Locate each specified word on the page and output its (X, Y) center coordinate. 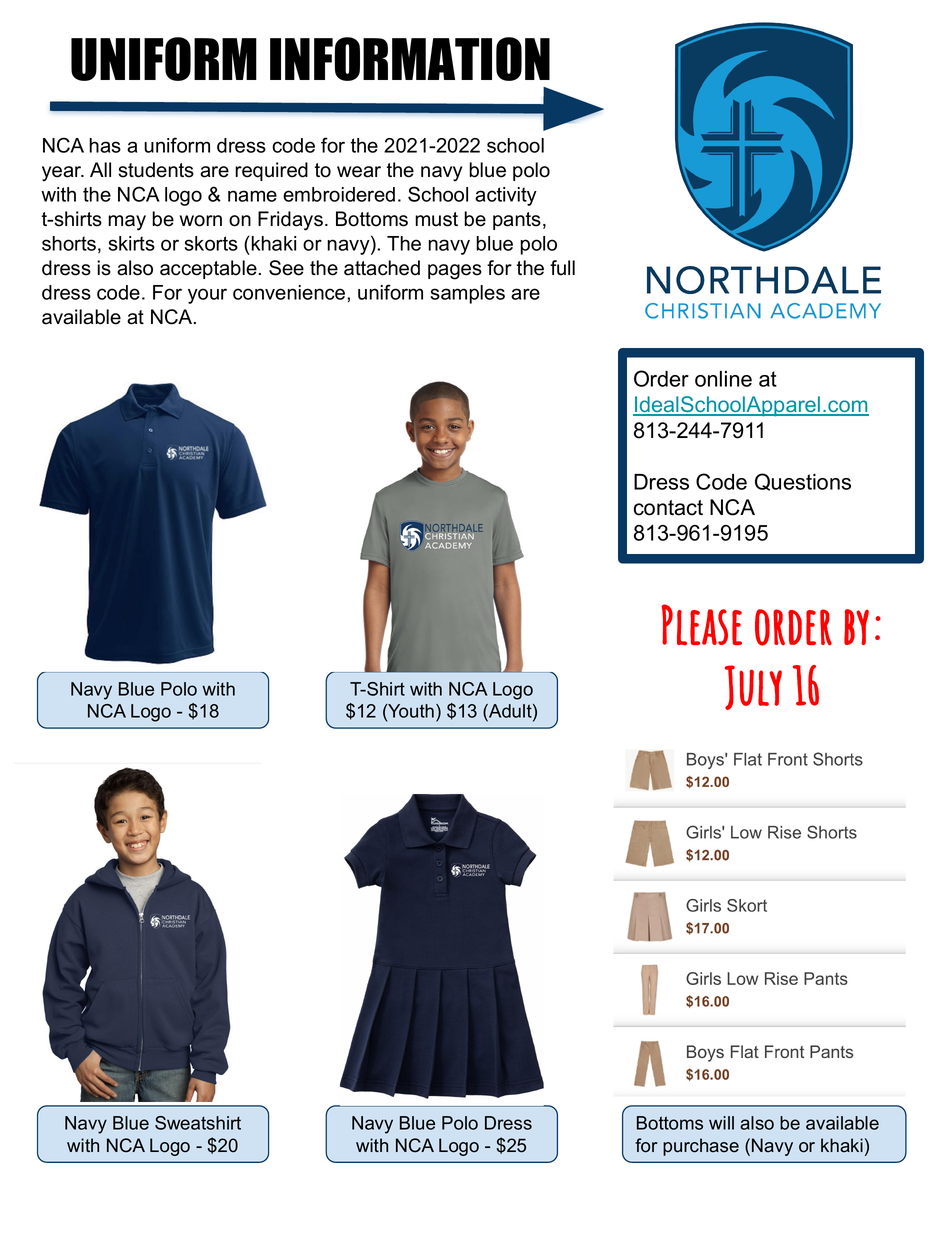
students (156, 170)
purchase (701, 1147)
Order (661, 378)
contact (668, 508)
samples (467, 294)
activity (506, 196)
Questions (803, 482)
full (562, 268)
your (207, 296)
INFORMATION (410, 59)
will (721, 1123)
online (723, 379)
